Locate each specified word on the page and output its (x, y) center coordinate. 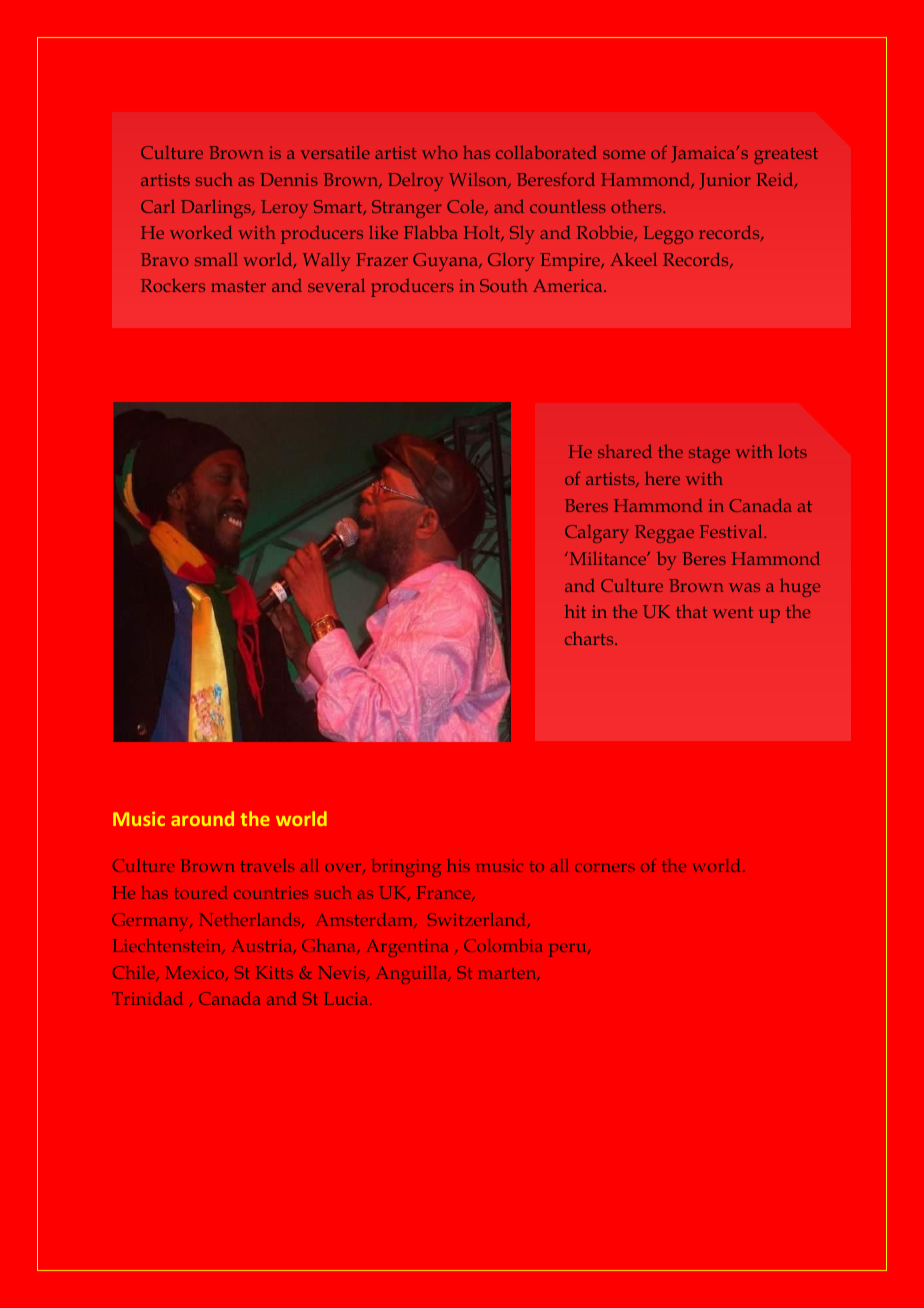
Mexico (196, 973)
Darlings (217, 209)
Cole (466, 207)
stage (709, 455)
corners (605, 867)
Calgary (597, 534)
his (458, 865)
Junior (725, 181)
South (503, 285)
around (202, 818)
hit (575, 611)
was (744, 587)
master (238, 286)
